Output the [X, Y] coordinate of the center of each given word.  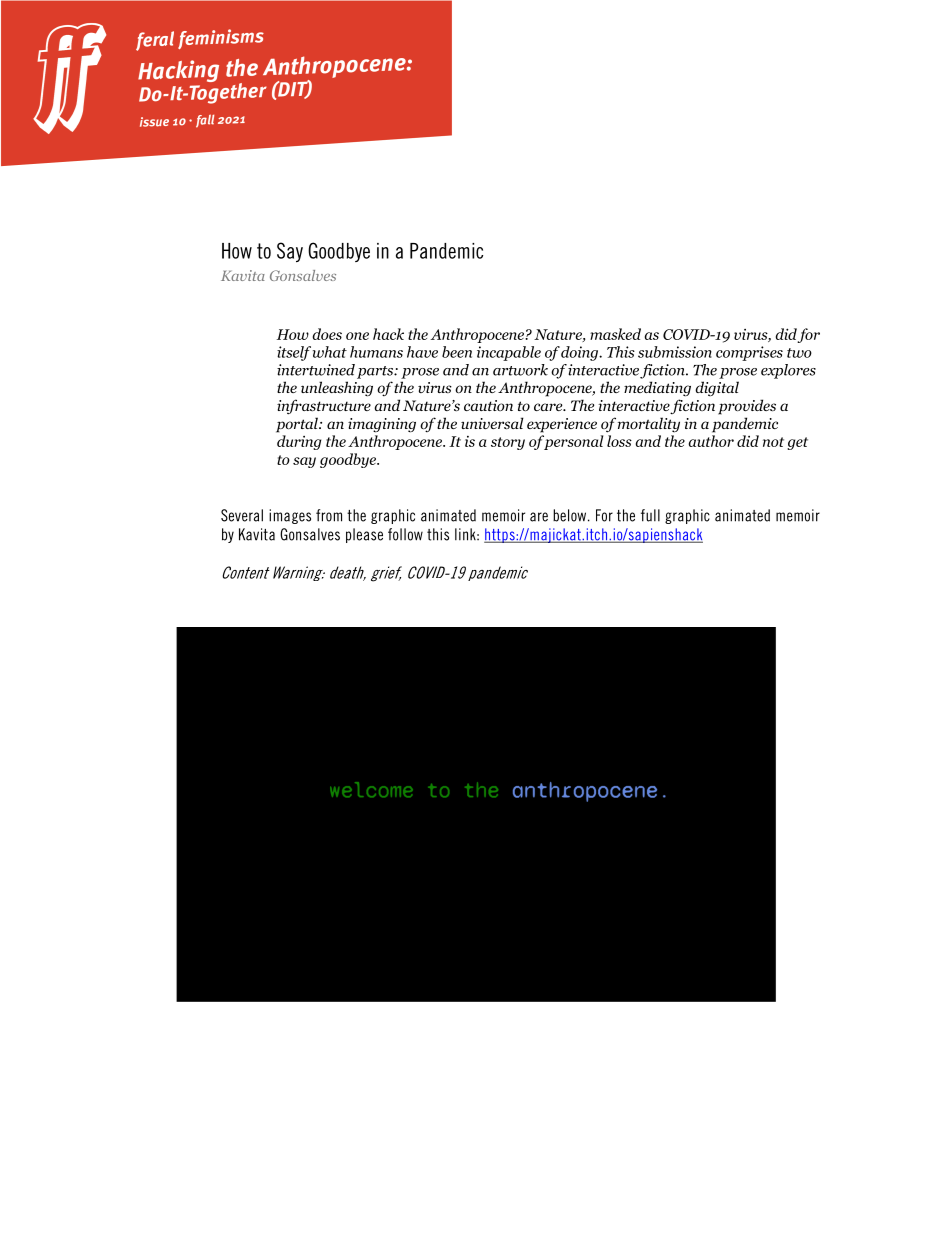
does [327, 334]
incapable [509, 353]
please [364, 535]
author [711, 441]
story [508, 443]
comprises [749, 353]
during [299, 442]
